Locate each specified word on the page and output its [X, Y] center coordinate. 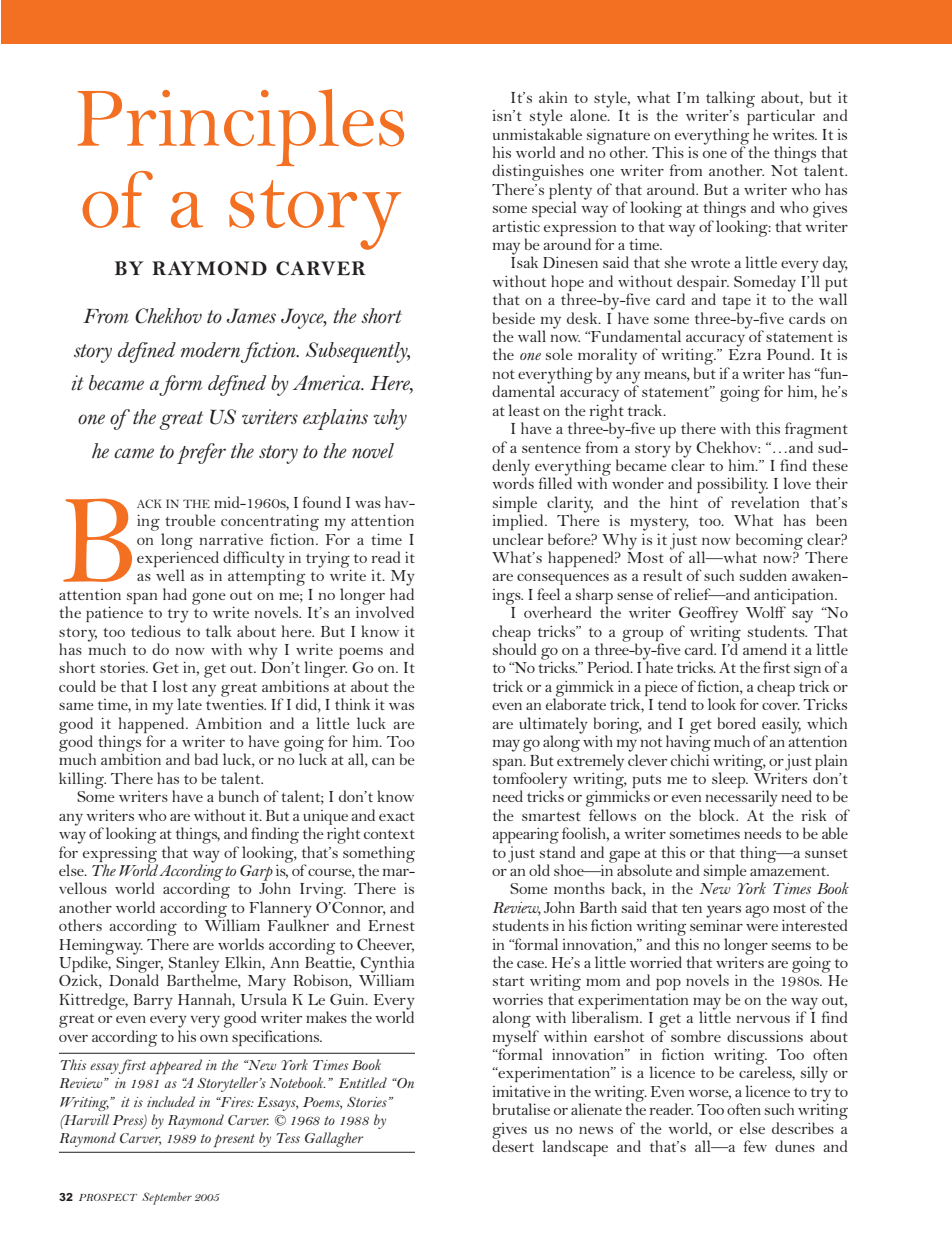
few [755, 1146]
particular [781, 116]
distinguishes [538, 172]
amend [765, 649]
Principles [240, 127]
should [514, 649]
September [167, 1198]
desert [513, 1145]
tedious [156, 631]
